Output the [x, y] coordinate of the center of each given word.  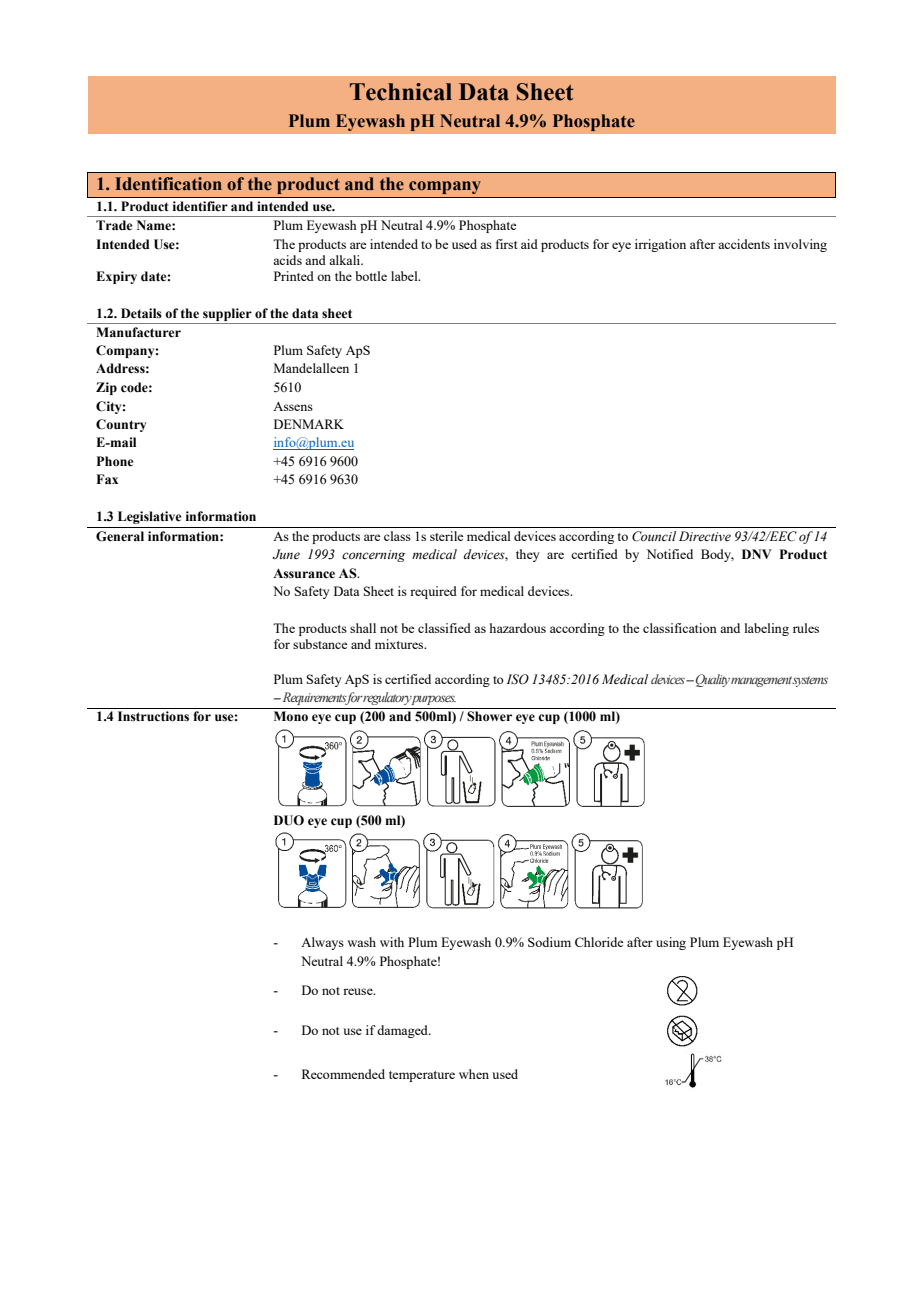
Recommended [343, 1074]
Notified [670, 554]
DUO [289, 820]
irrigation [660, 245]
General [120, 536]
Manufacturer [138, 332]
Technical [401, 92]
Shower [489, 716]
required [433, 592]
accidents [744, 244]
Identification [168, 184]
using [671, 943]
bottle [371, 276]
